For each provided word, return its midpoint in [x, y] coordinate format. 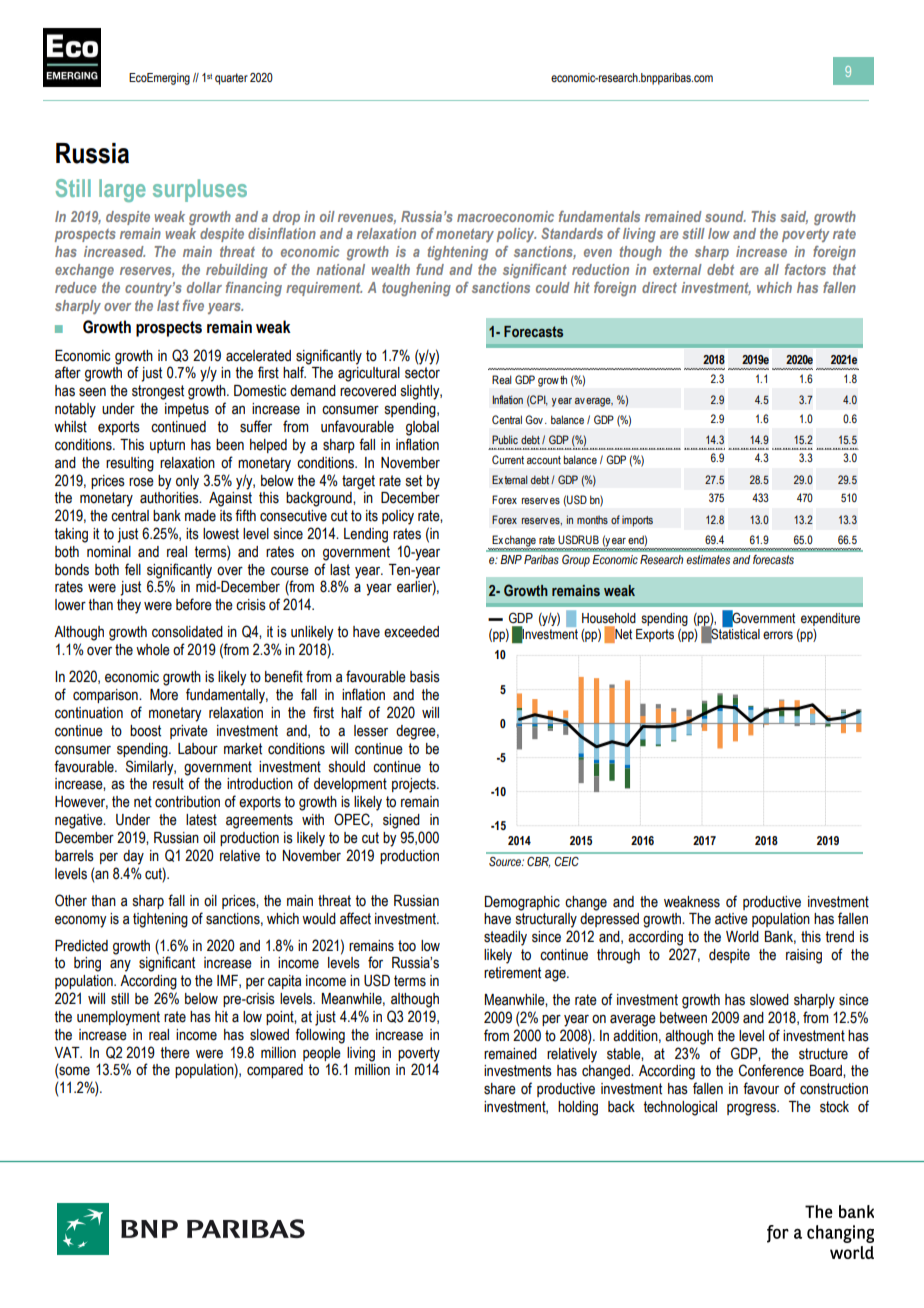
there [175, 1053]
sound [725, 216]
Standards [572, 233]
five [193, 305]
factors [805, 269]
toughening [416, 289]
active [731, 919]
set [414, 481]
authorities [170, 498]
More [164, 695]
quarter [231, 79]
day [133, 857]
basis [425, 677]
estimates [708, 559]
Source [506, 861]
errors [778, 635]
